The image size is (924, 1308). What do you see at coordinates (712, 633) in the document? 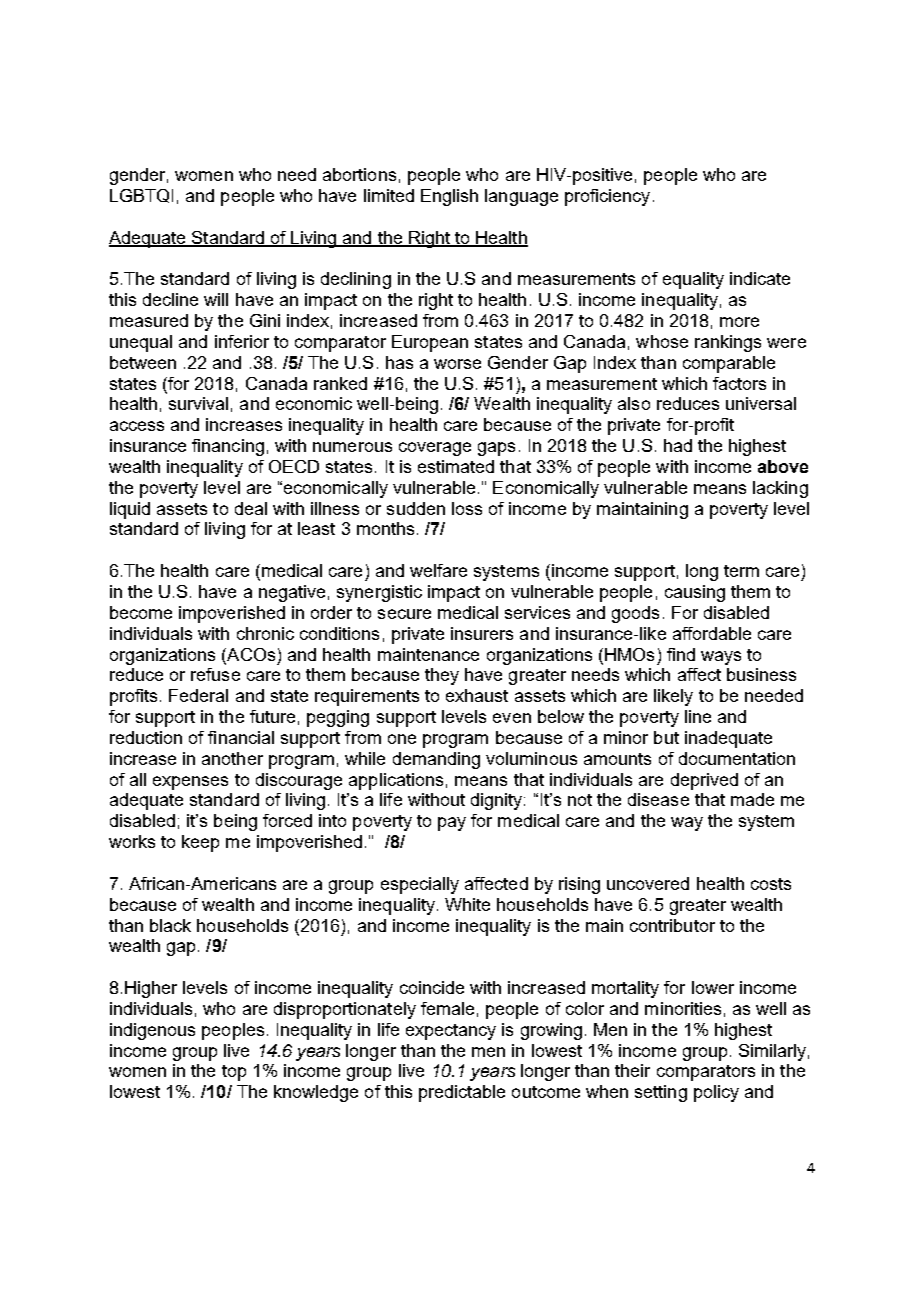
I see `affordable` at bounding box center [712, 633].
